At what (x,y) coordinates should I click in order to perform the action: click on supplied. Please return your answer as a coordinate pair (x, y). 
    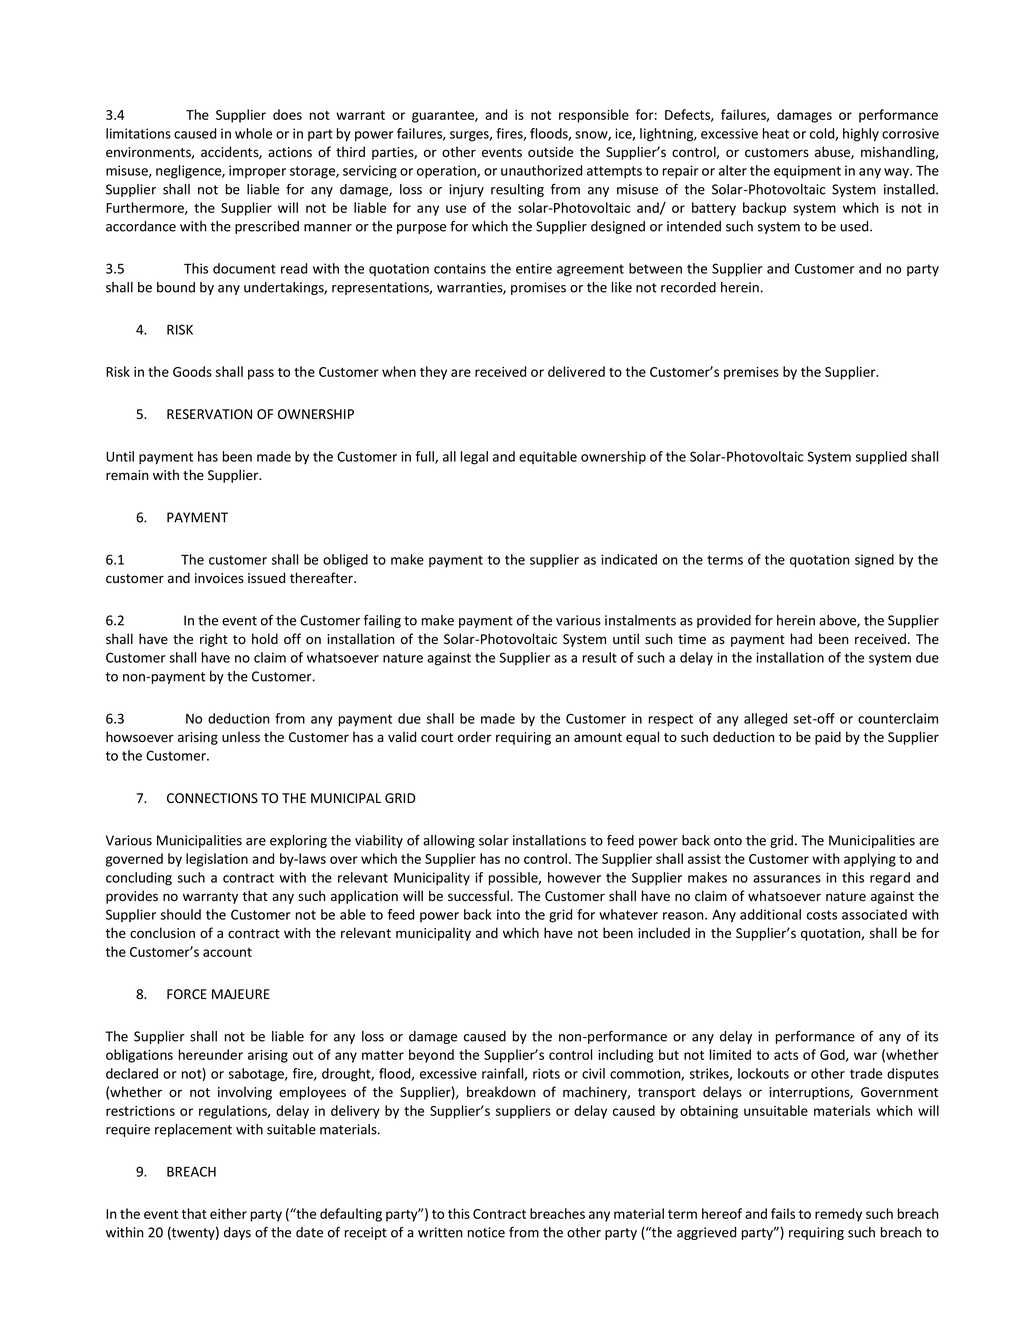
    Looking at the image, I should click on (881, 457).
